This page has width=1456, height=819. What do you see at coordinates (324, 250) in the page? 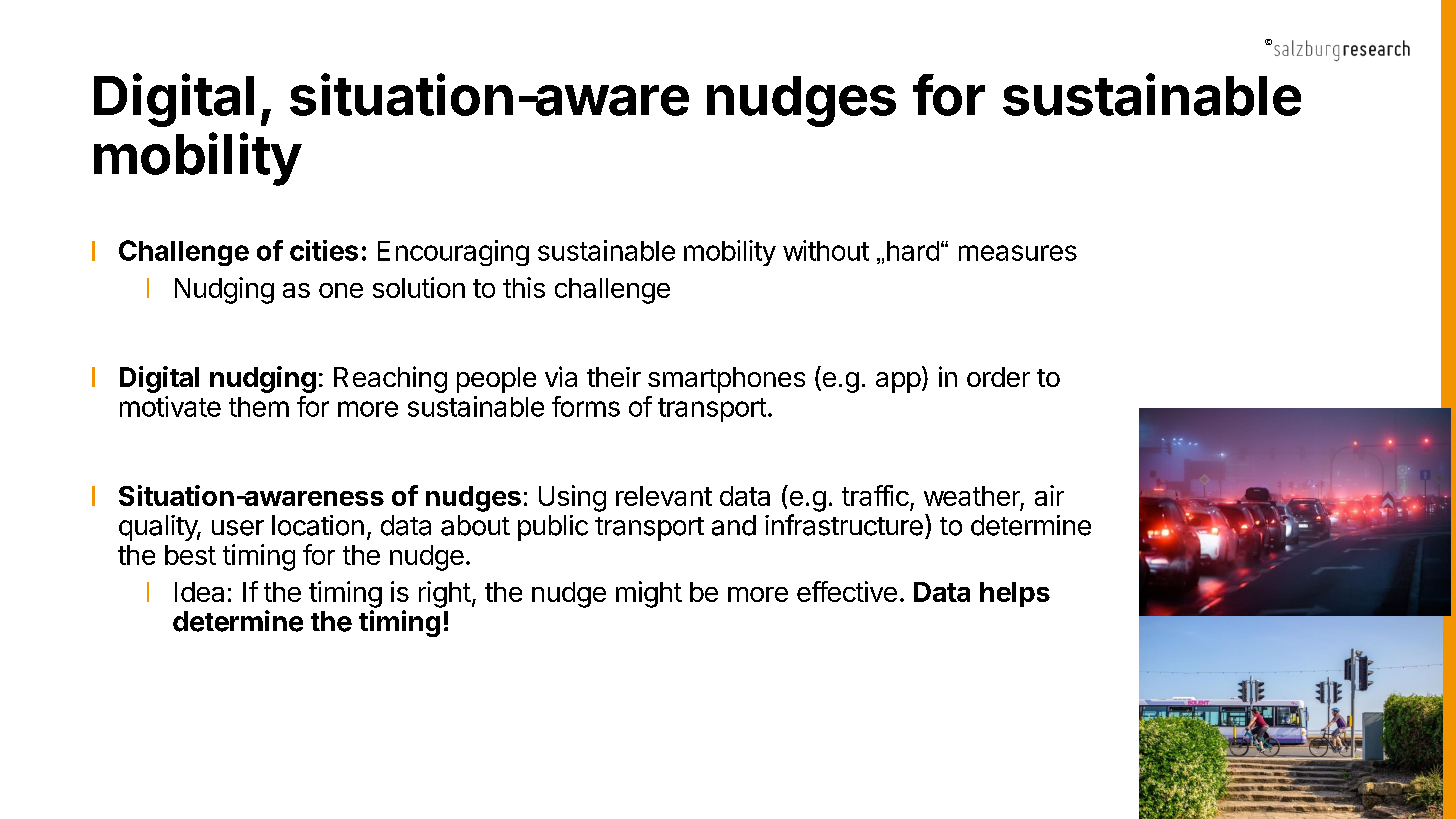
I see `cities` at bounding box center [324, 250].
